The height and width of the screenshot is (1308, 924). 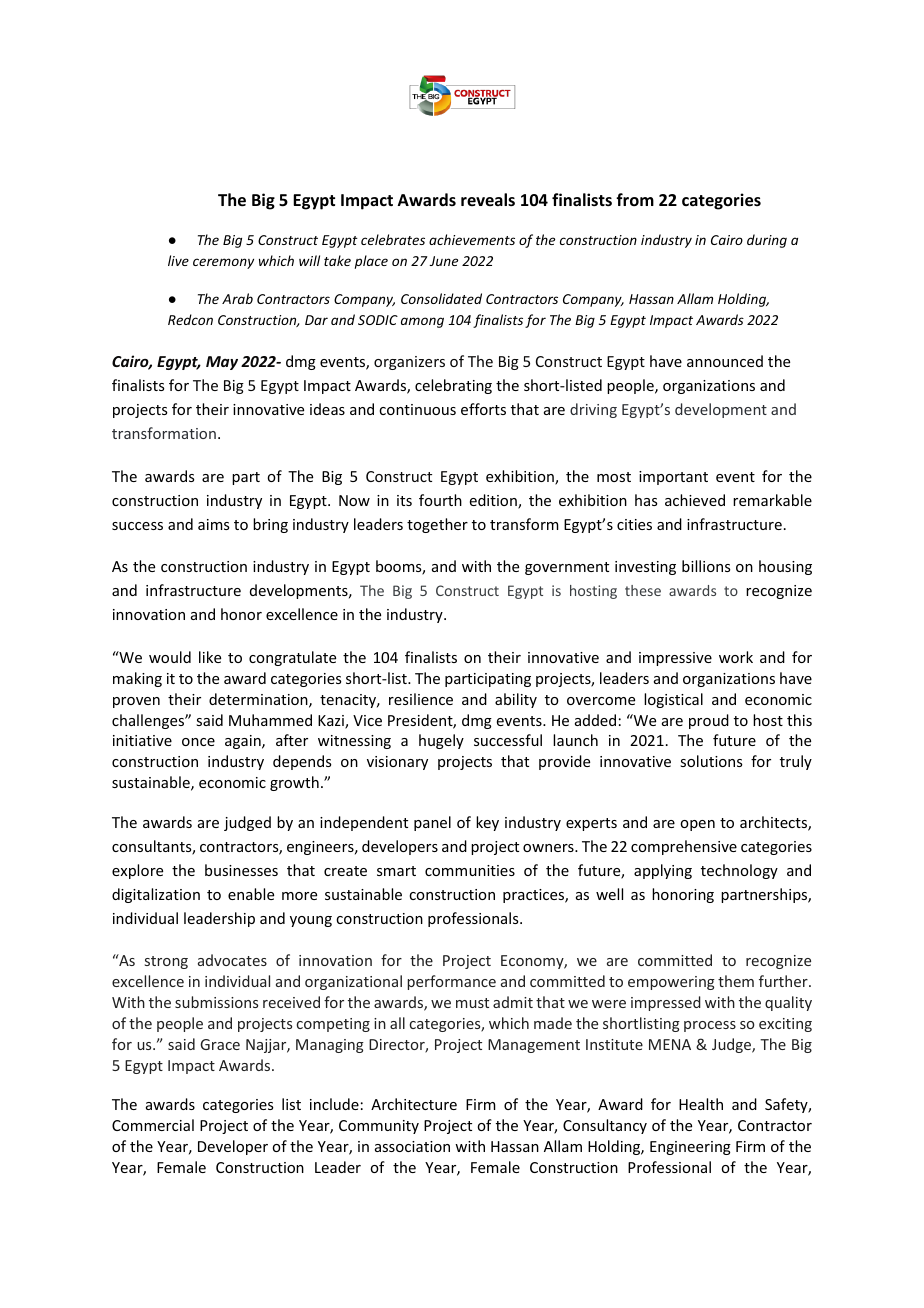 I want to click on during, so click(x=767, y=241).
